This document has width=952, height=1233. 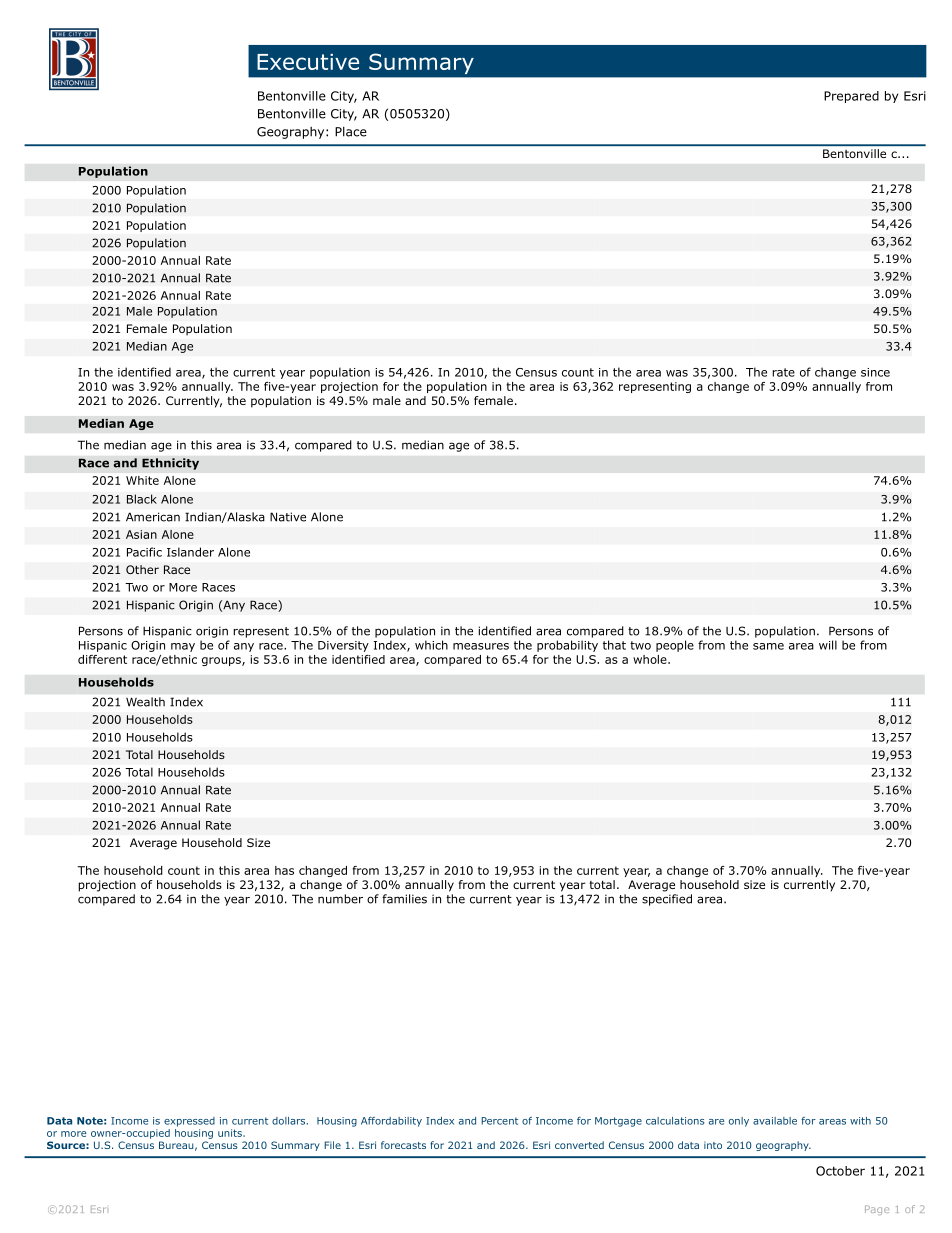 What do you see at coordinates (189, 1122) in the document?
I see `expressed` at bounding box center [189, 1122].
